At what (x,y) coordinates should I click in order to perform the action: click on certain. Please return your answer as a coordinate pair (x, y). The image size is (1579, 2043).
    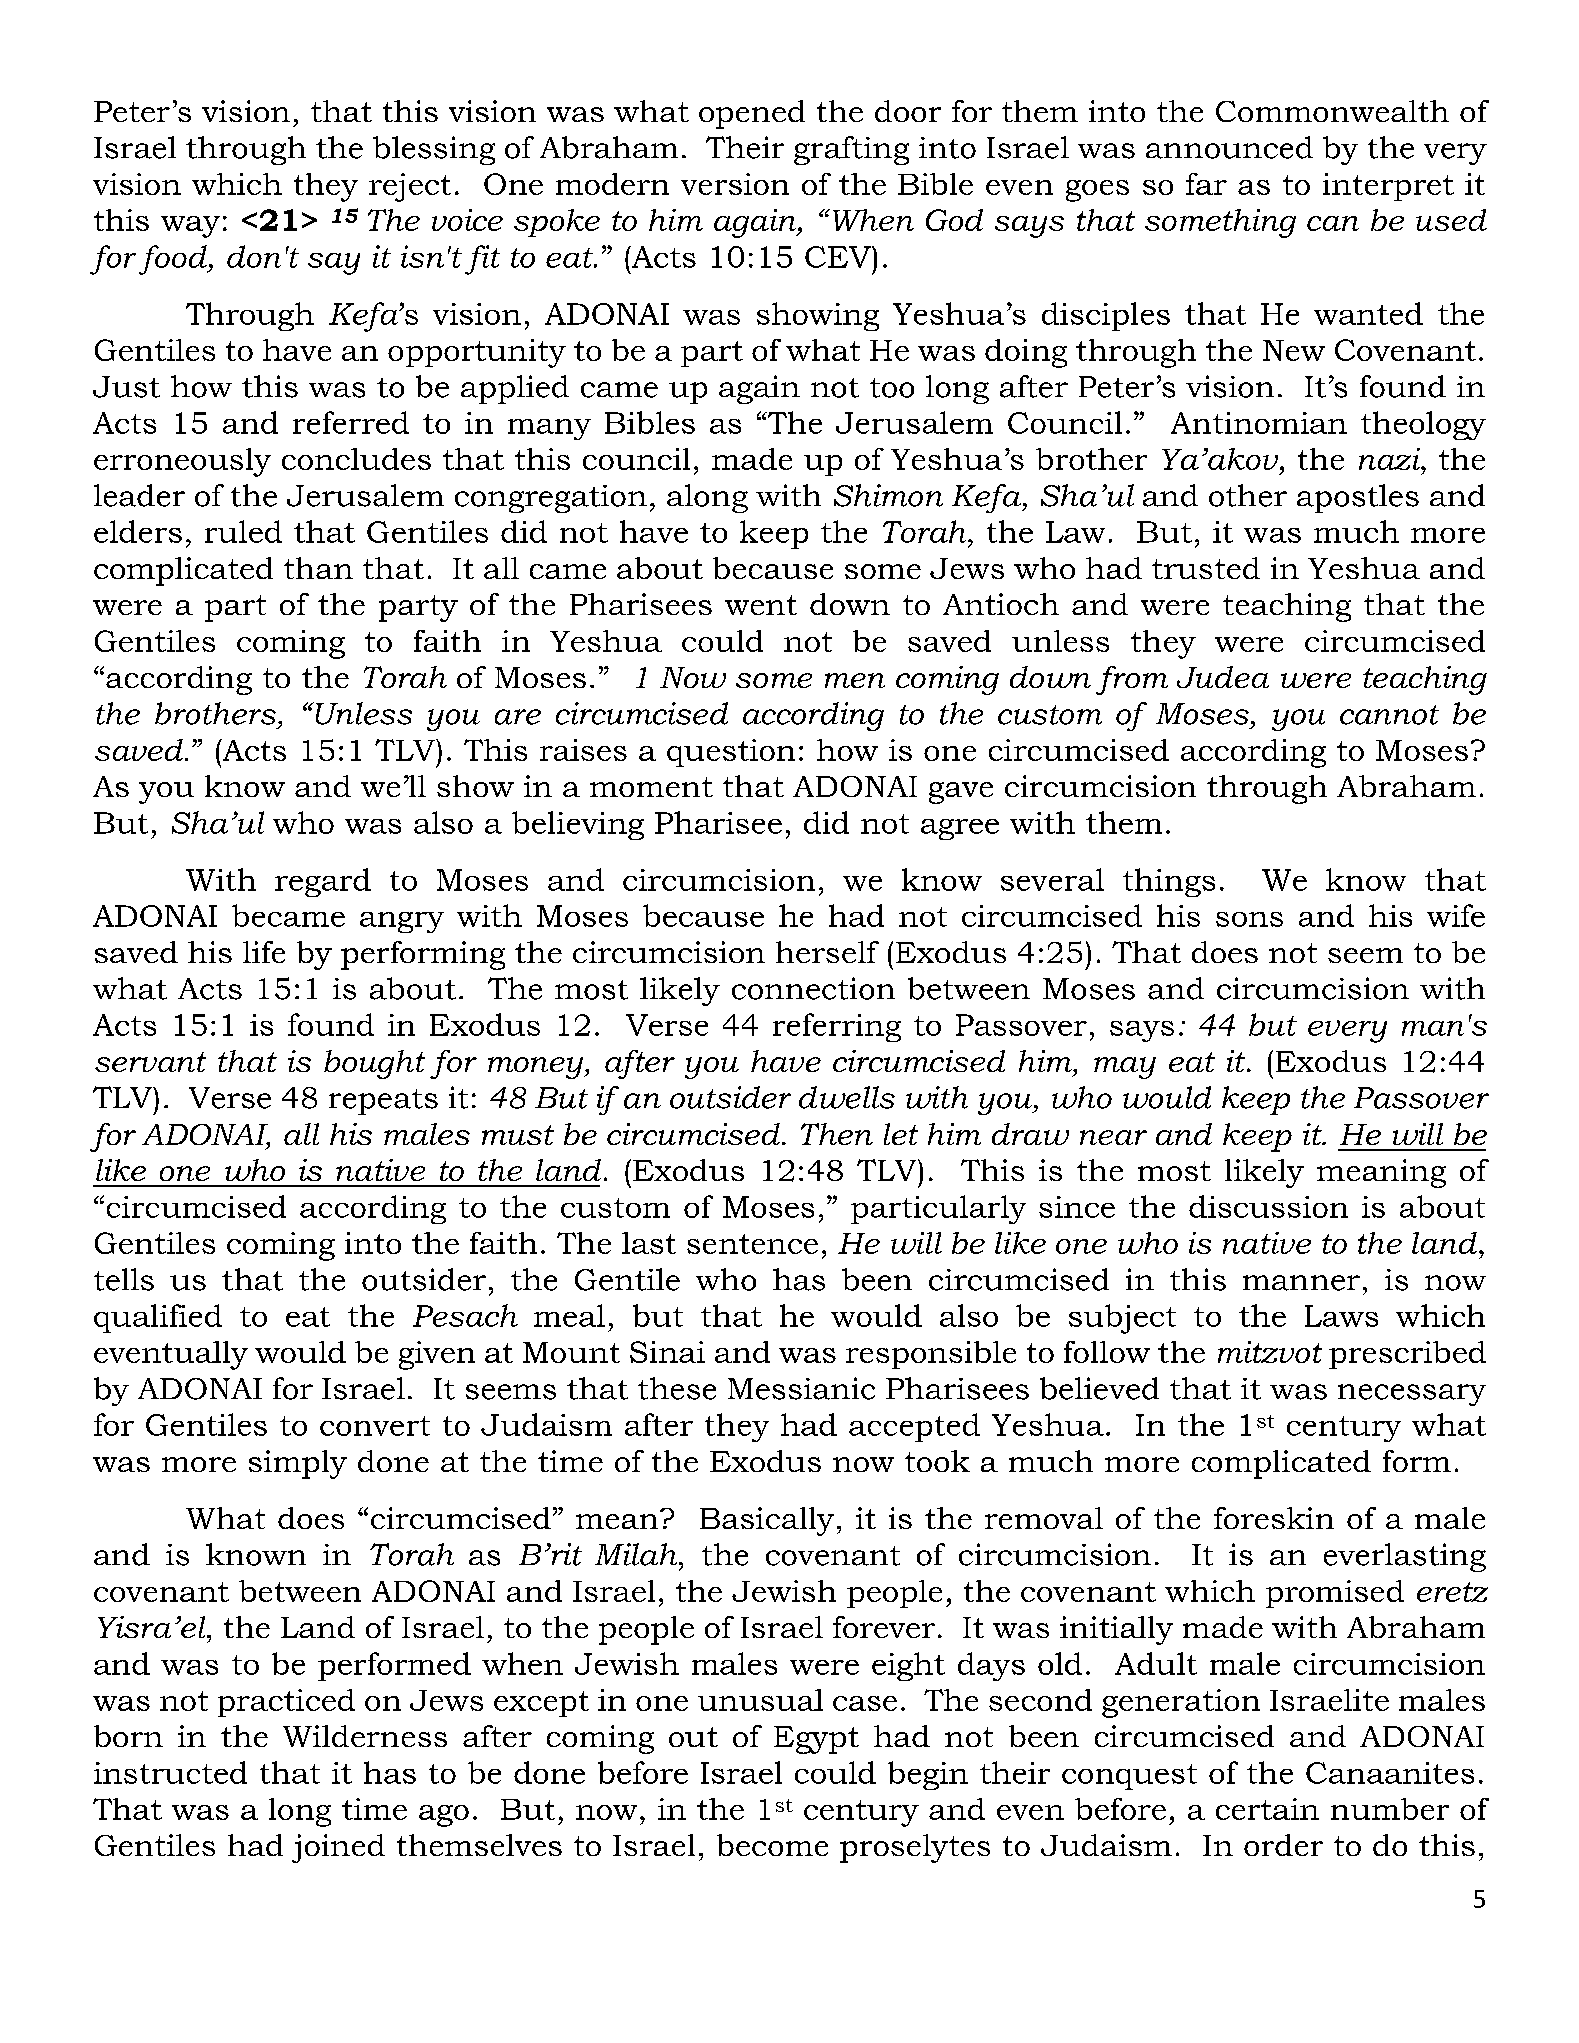
    Looking at the image, I should click on (1267, 1809).
